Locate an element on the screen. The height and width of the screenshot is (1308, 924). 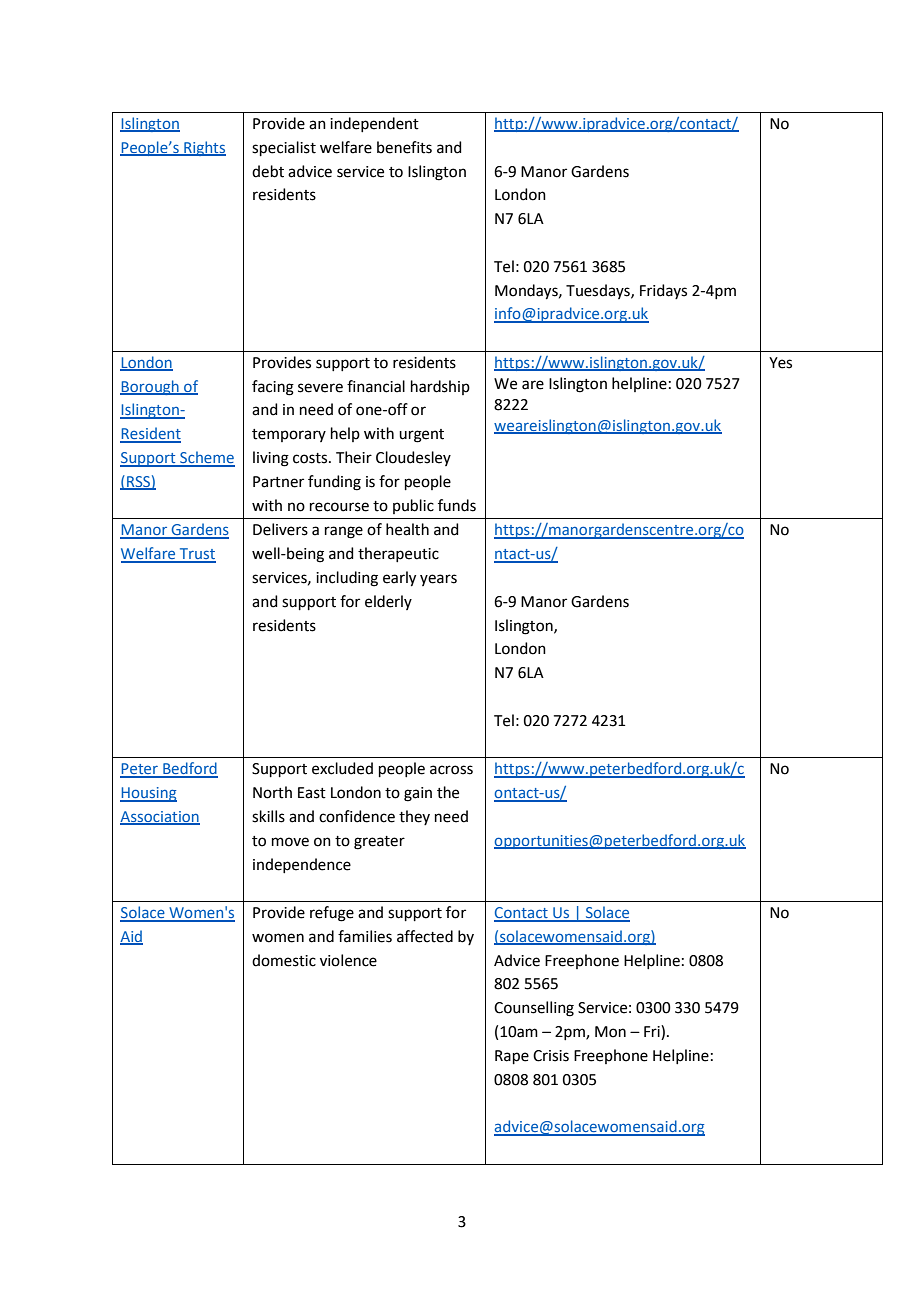
hardship is located at coordinates (440, 387).
